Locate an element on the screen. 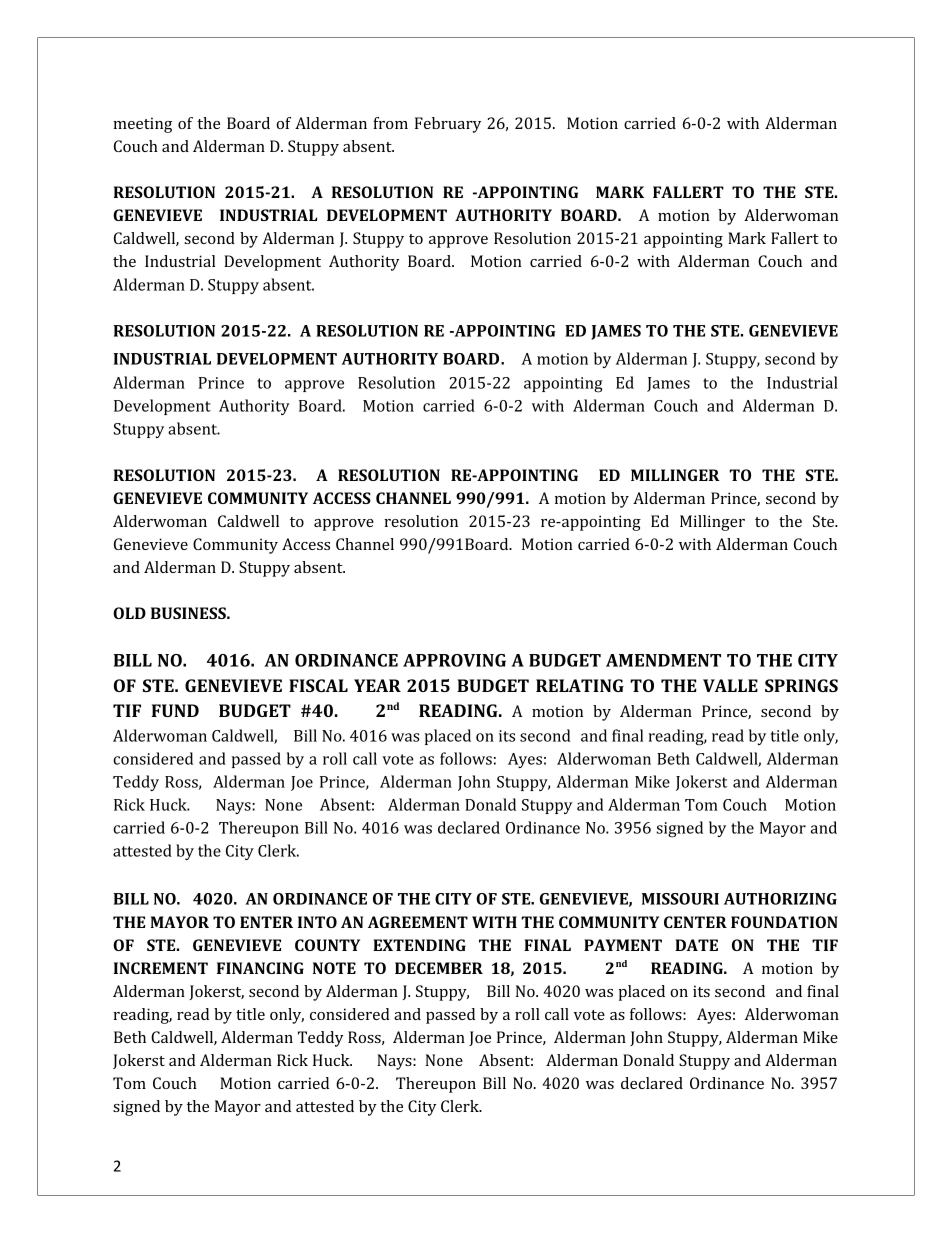 The height and width of the screenshot is (1233, 952). EXTENDING is located at coordinates (419, 945).
